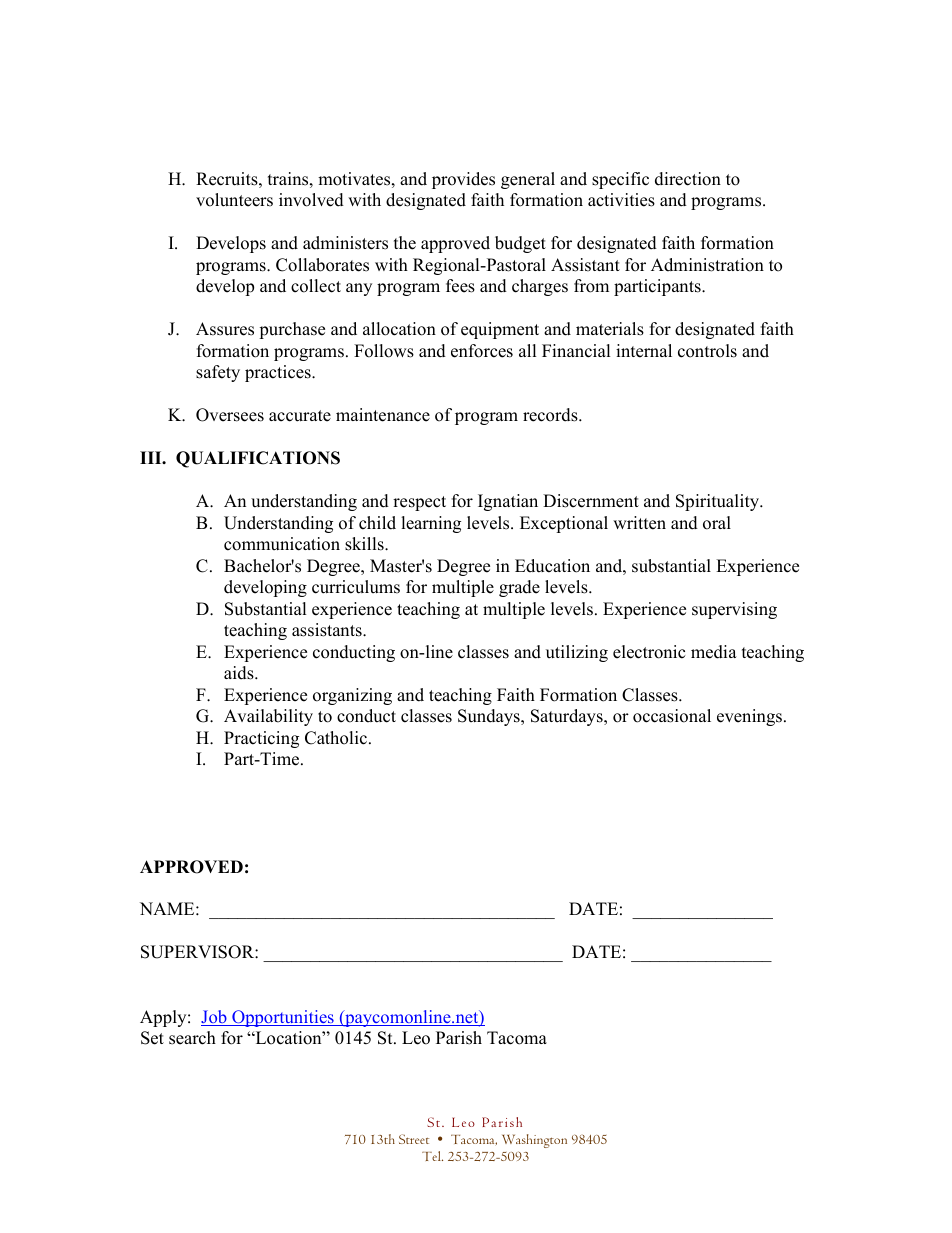 The height and width of the screenshot is (1233, 952). I want to click on Street, so click(414, 1139).
